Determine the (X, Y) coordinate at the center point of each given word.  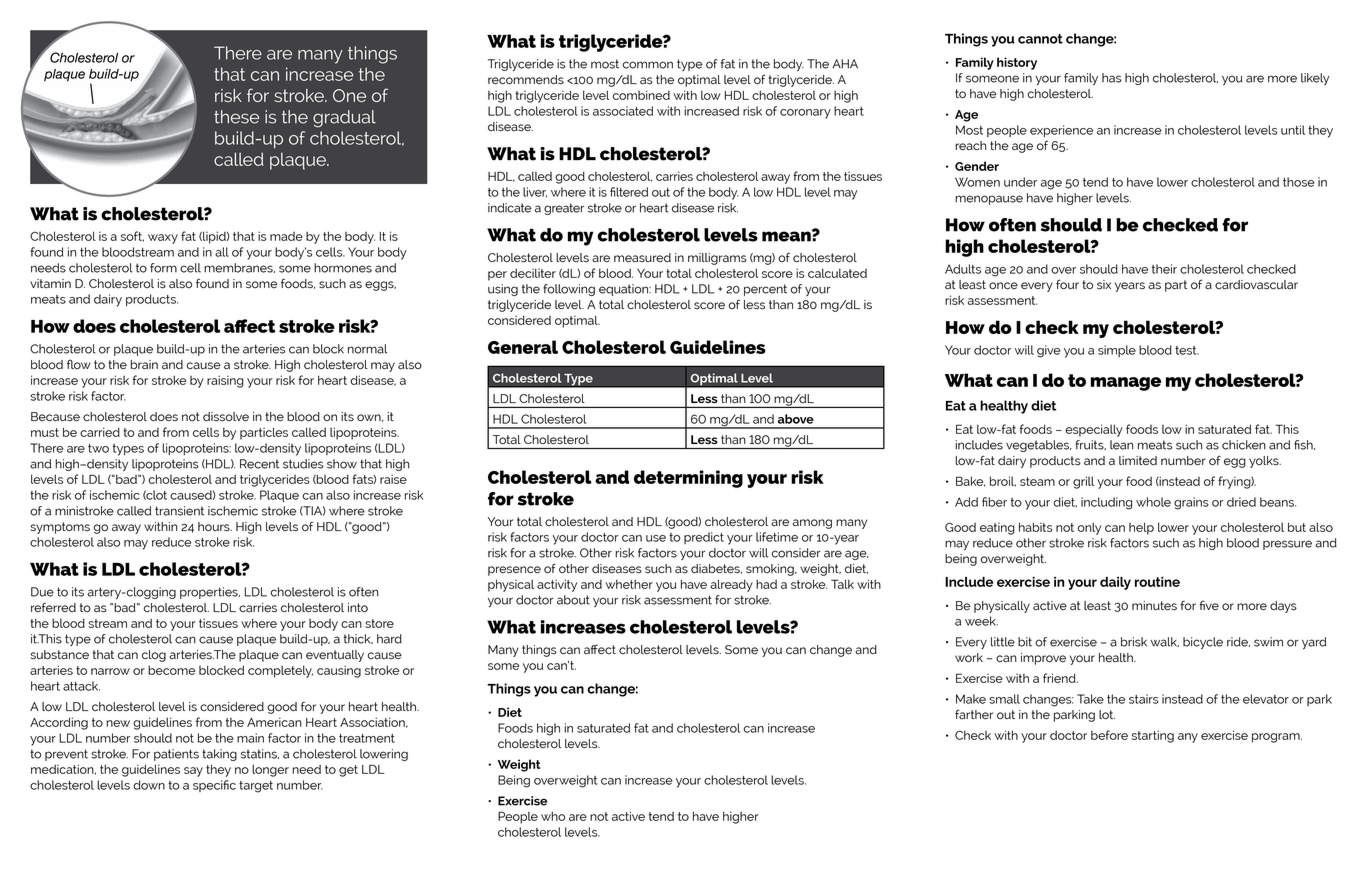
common (648, 65)
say (193, 772)
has (1112, 78)
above (796, 419)
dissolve (226, 417)
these (236, 117)
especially (1094, 430)
